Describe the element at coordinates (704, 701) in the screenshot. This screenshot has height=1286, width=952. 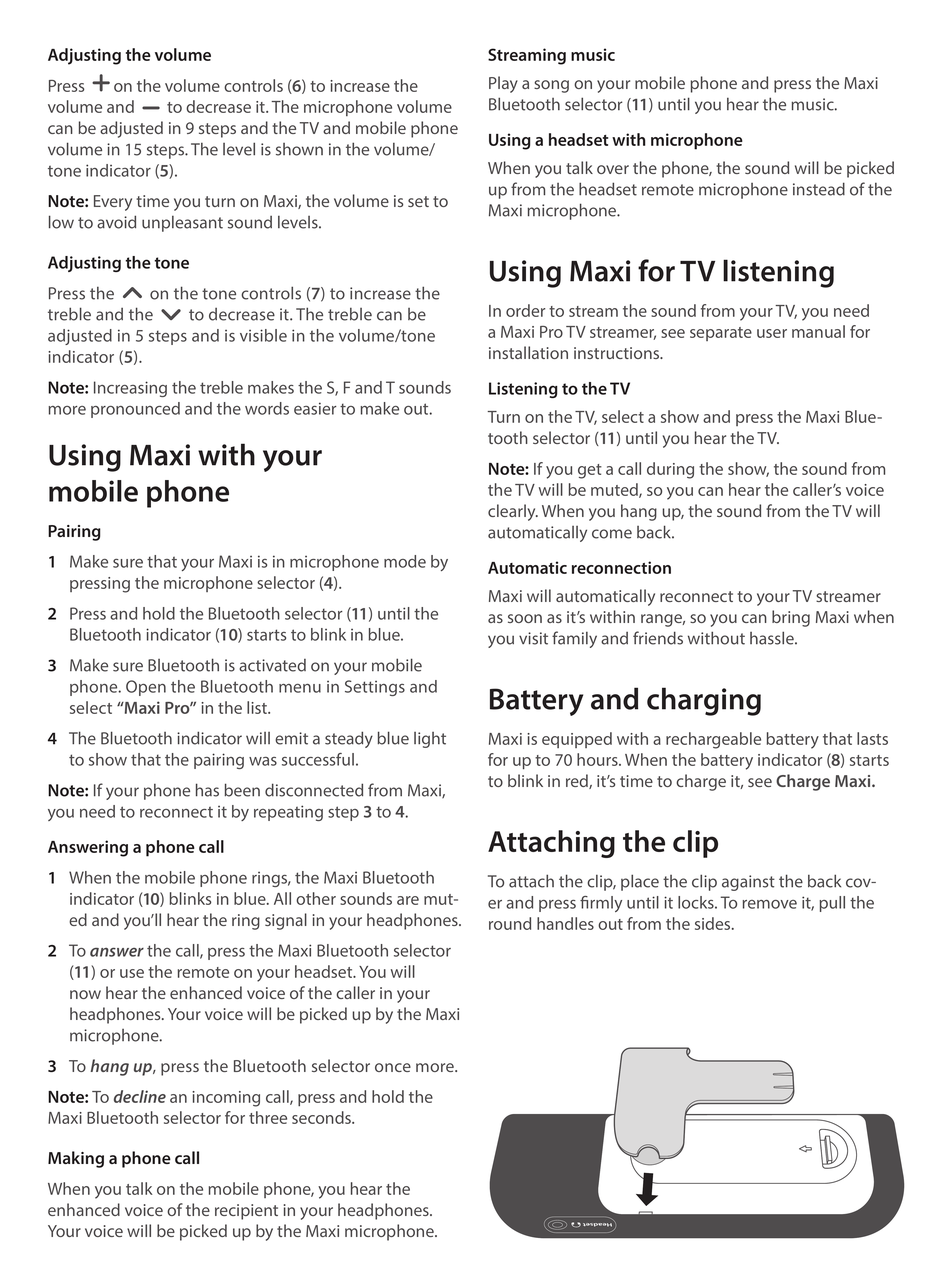
I see `charging` at that location.
